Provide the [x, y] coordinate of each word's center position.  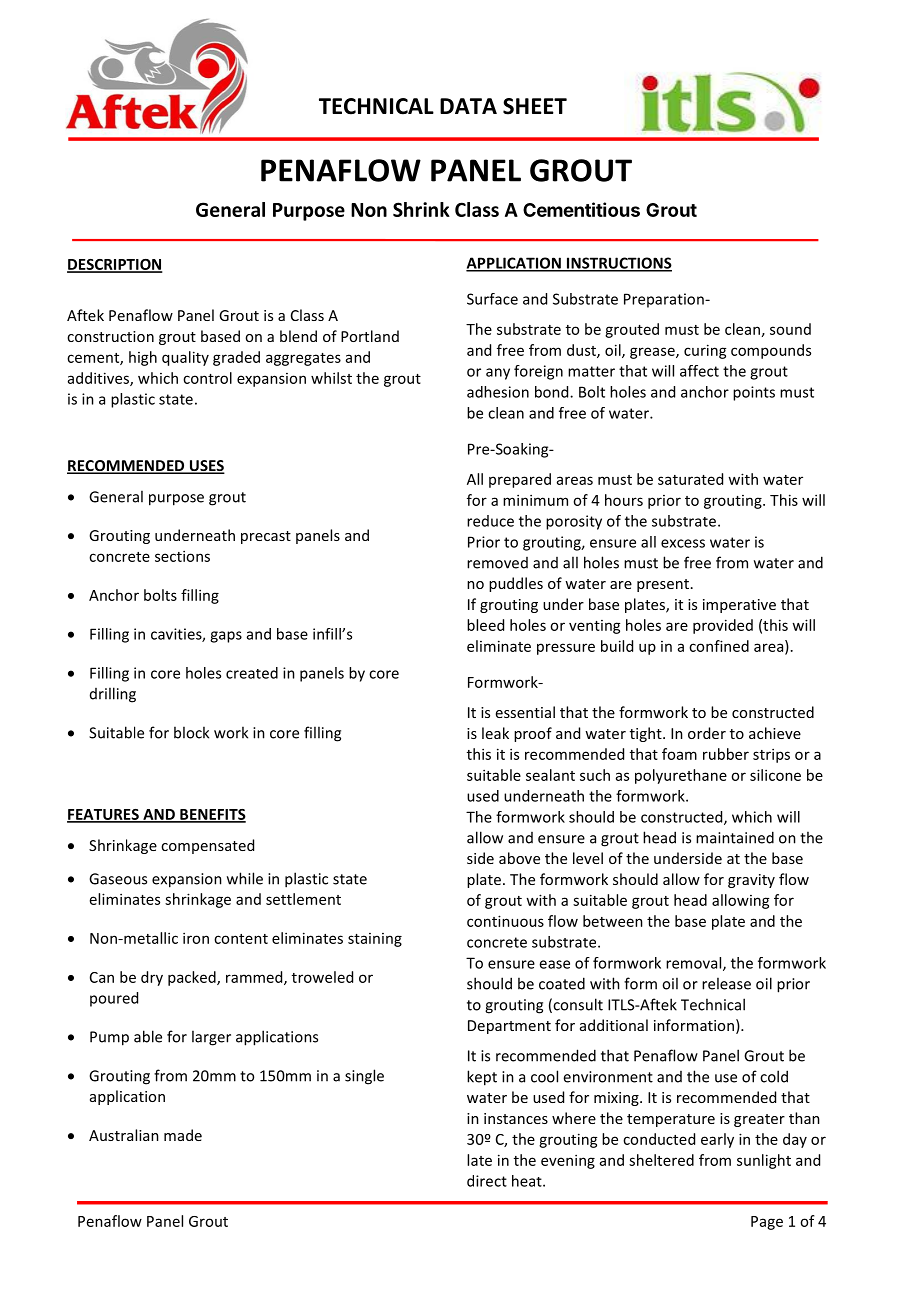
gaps [226, 637]
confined [719, 646]
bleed [485, 625]
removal [695, 964]
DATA [468, 106]
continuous [505, 921]
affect [699, 371]
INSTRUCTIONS [618, 264]
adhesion [498, 392]
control [207, 378]
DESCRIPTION [114, 265]
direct [487, 1181]
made [183, 1135]
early [717, 1140]
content [241, 939]
